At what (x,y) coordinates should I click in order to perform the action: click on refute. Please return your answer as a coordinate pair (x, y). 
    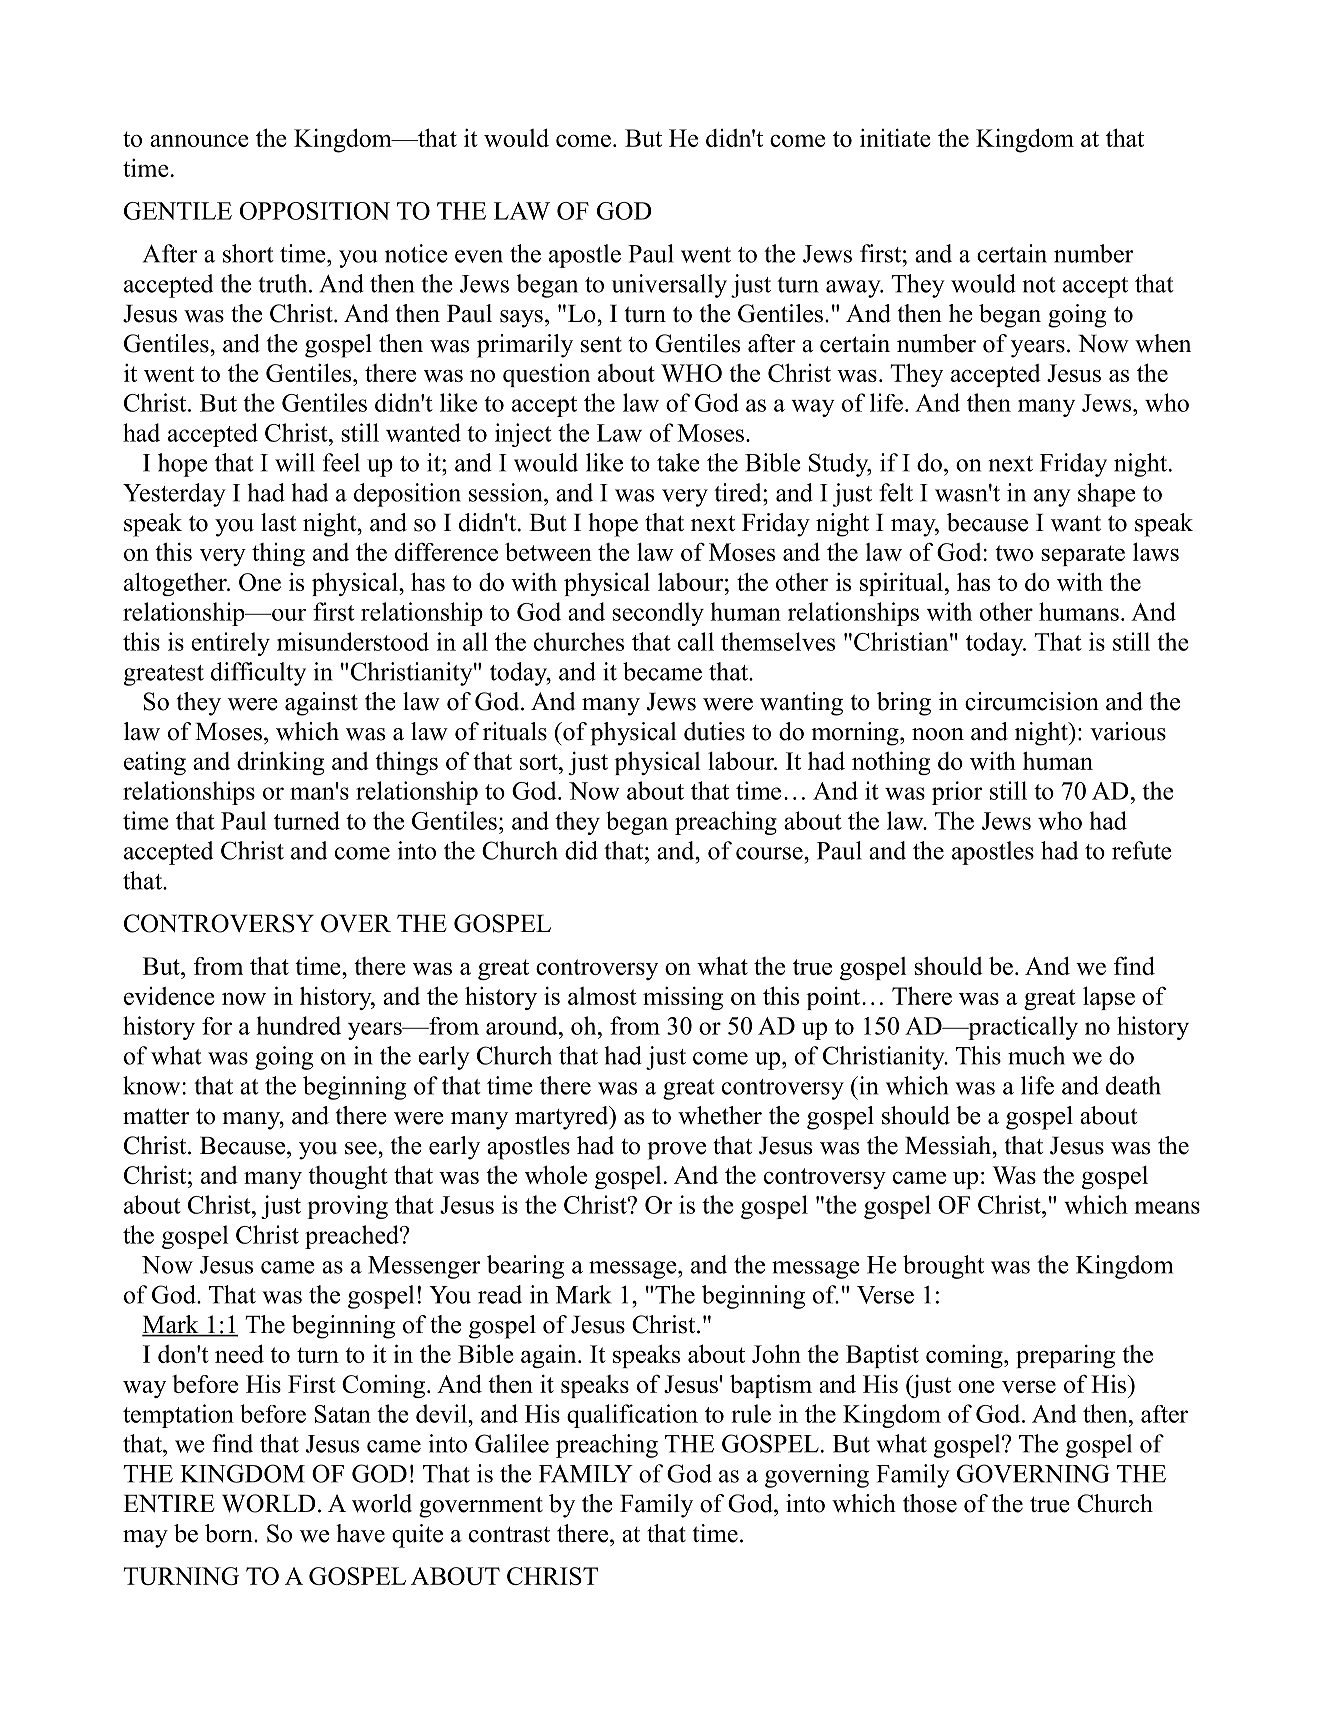
    Looking at the image, I should click on (1142, 850).
